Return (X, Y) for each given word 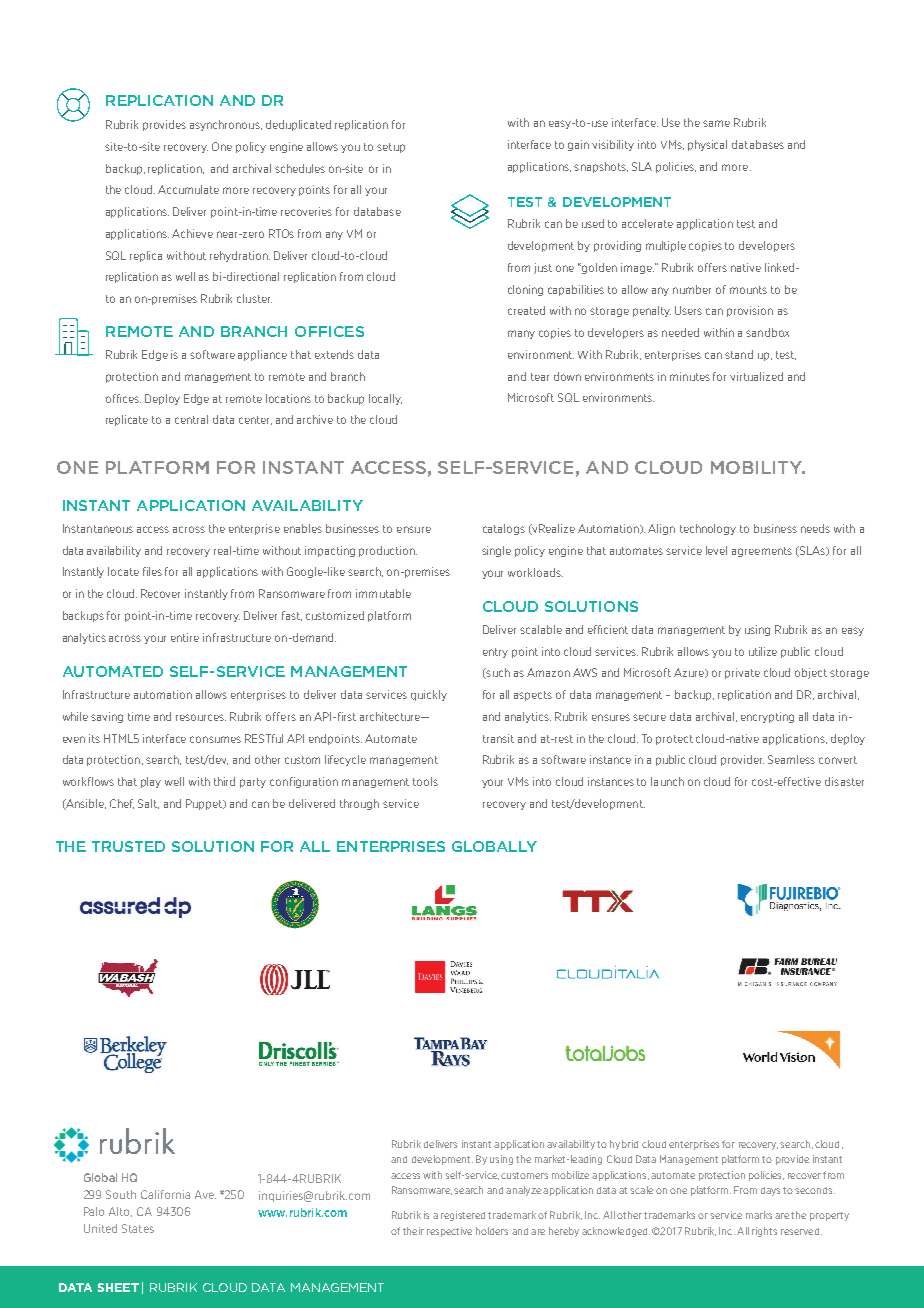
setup (391, 148)
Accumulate (188, 189)
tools (425, 781)
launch (667, 781)
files (152, 571)
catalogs (504, 529)
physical (707, 145)
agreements (762, 552)
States (138, 1228)
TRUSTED (128, 846)
